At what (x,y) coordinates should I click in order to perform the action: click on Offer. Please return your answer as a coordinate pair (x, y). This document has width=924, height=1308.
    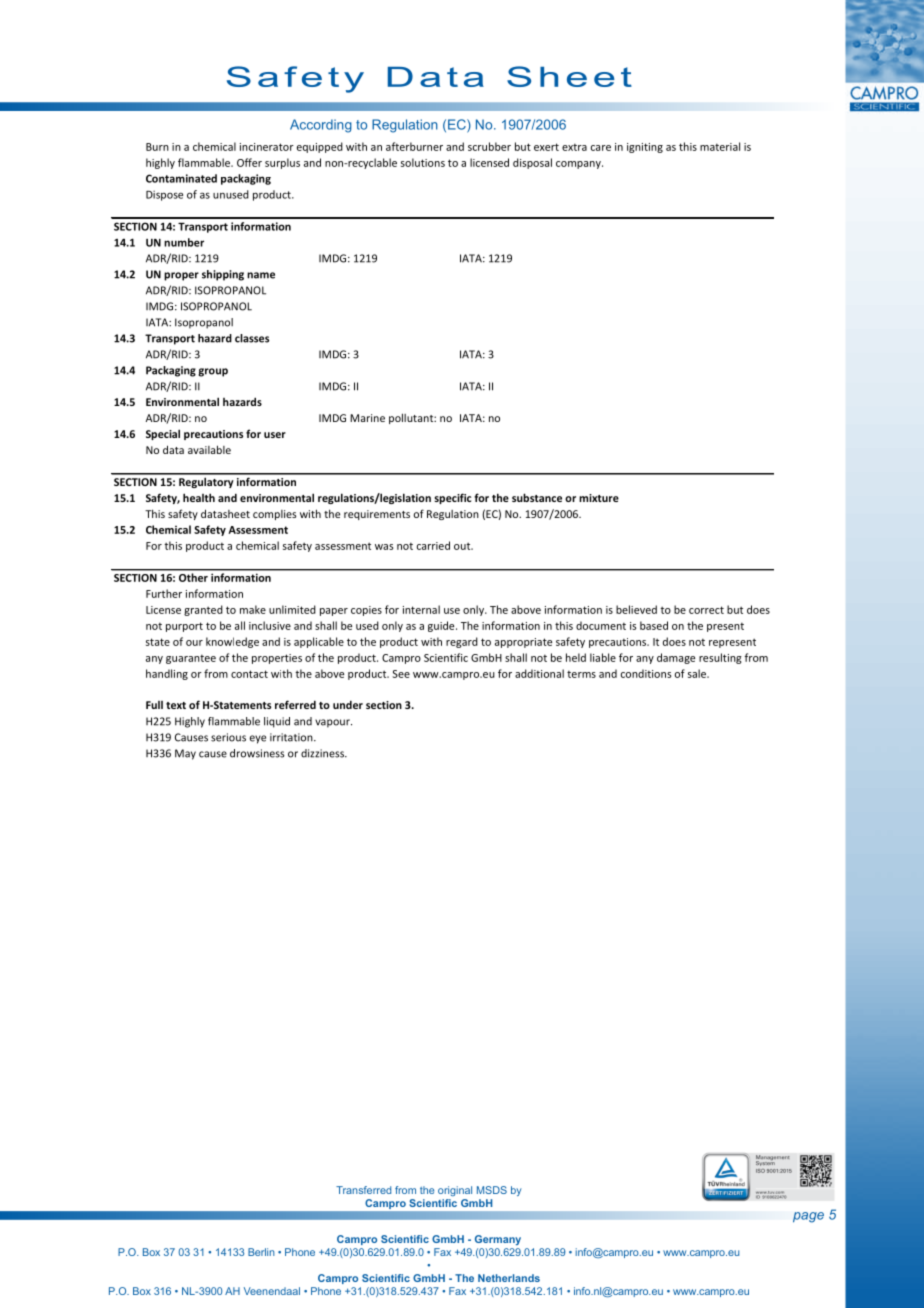
    Looking at the image, I should click on (249, 162).
